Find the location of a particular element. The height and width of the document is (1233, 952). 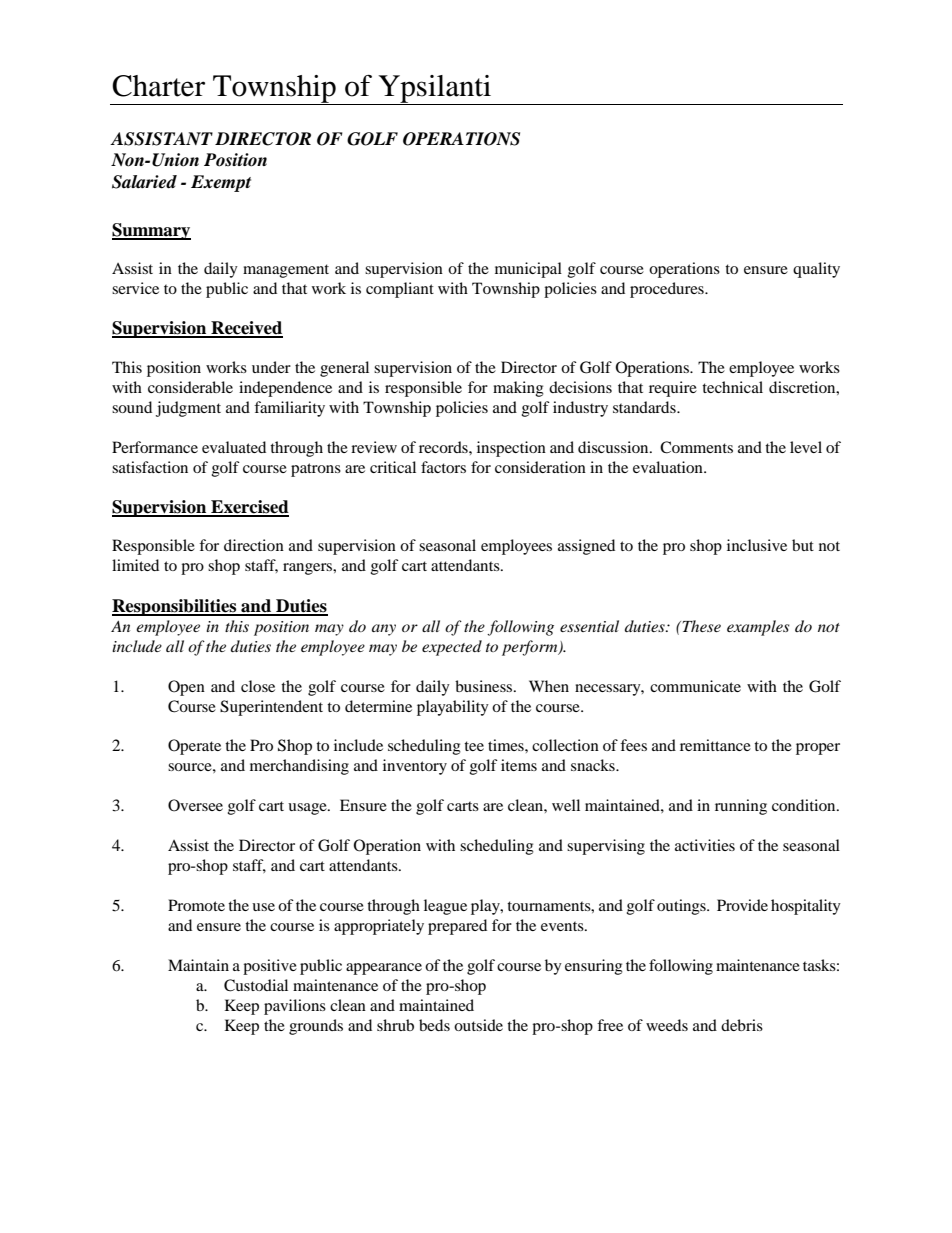

Ypsilanti is located at coordinates (435, 90).
